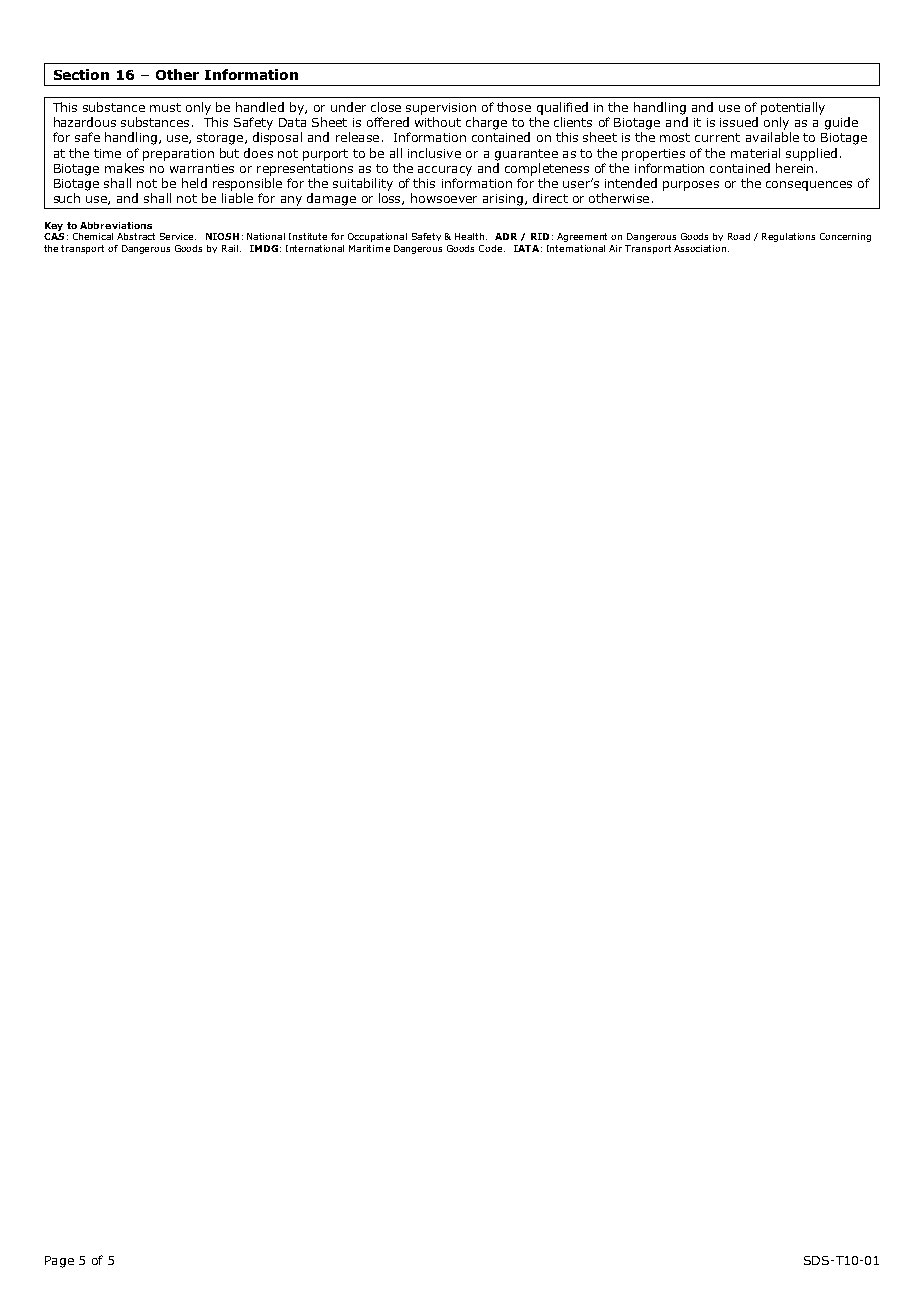 The height and width of the page is (1308, 924). Describe the element at coordinates (739, 122) in the page. I see `issued` at that location.
